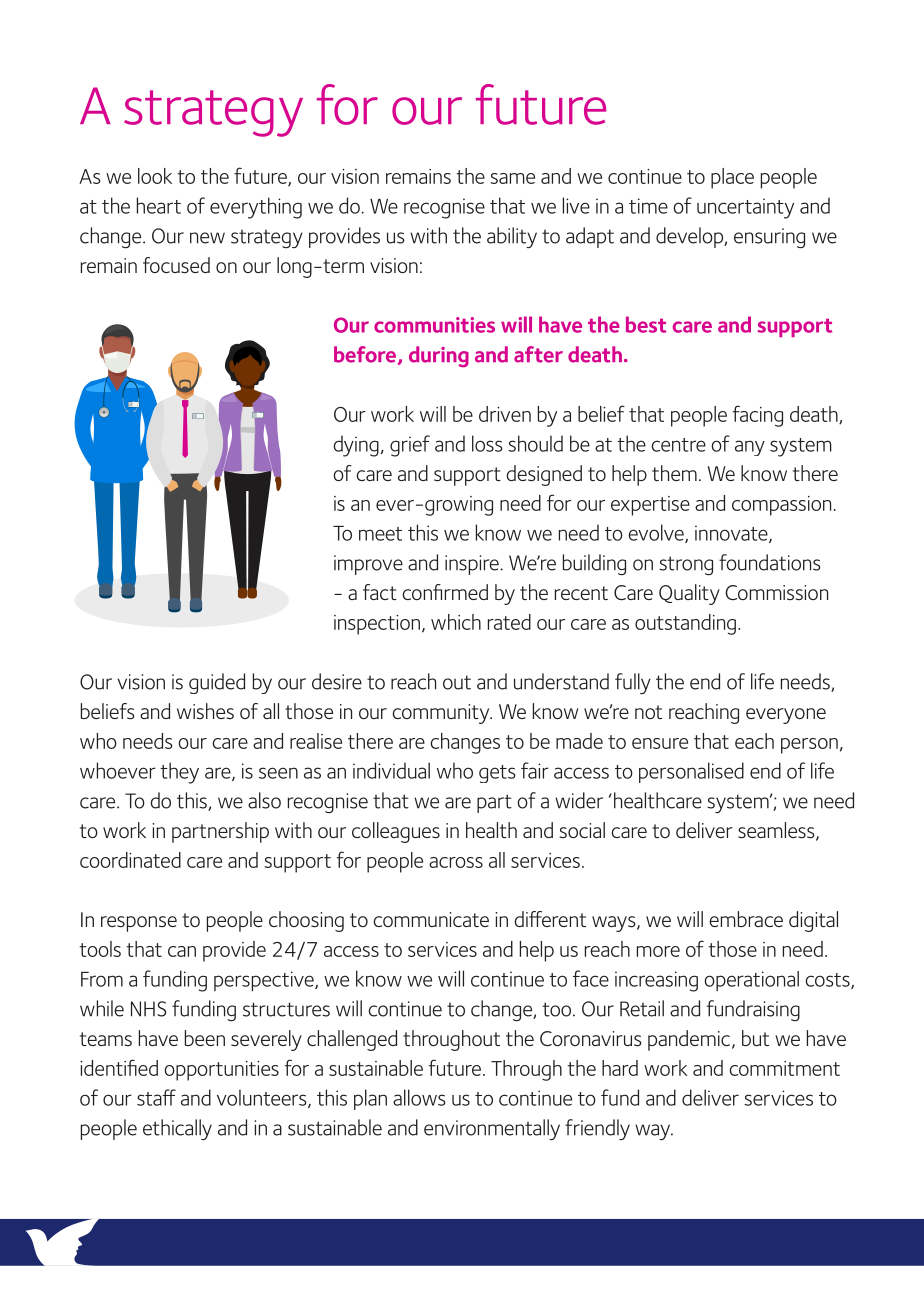 The image size is (924, 1311). What do you see at coordinates (746, 919) in the page?
I see `embrace` at bounding box center [746, 919].
